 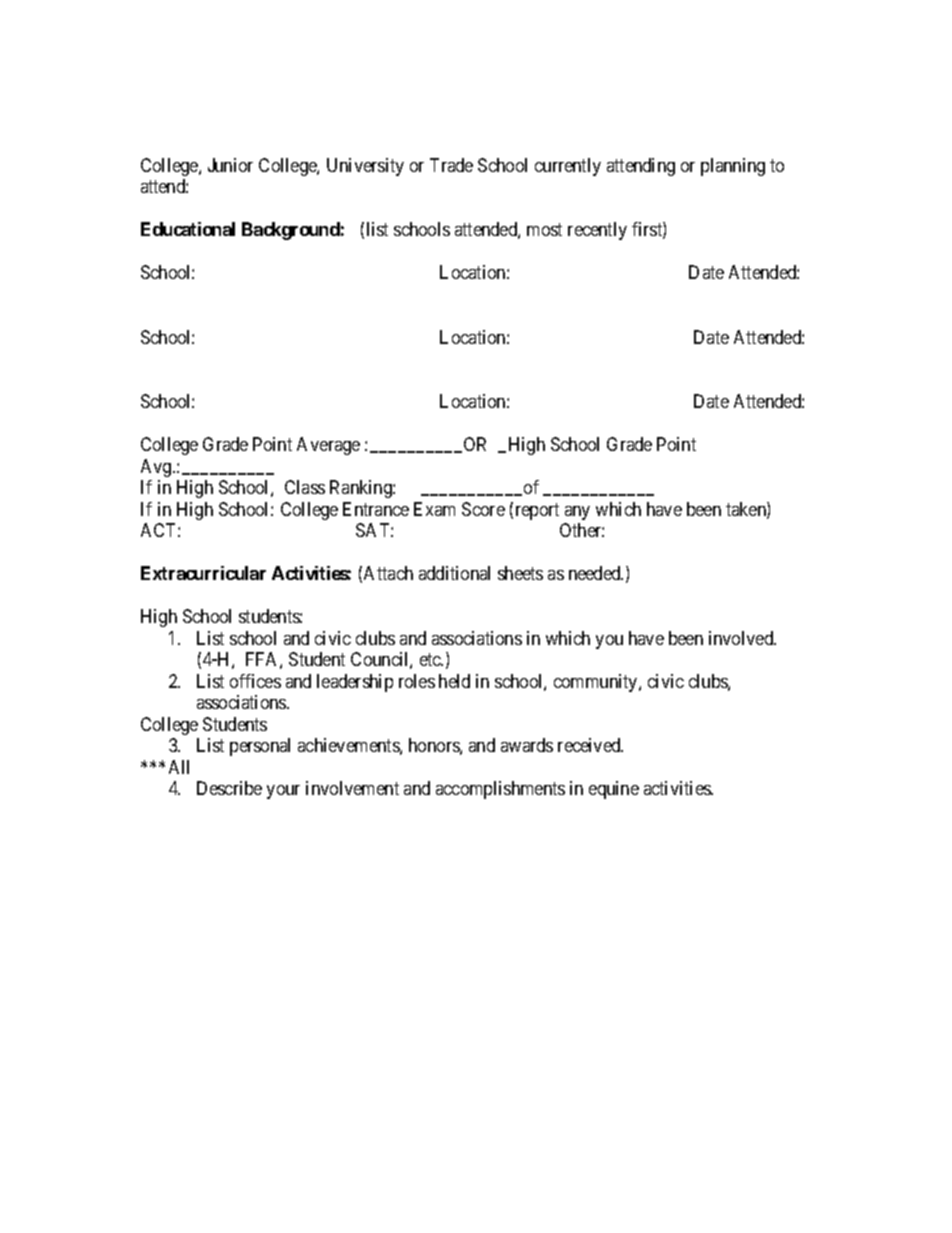 I want to click on Educational, so click(x=188, y=229).
